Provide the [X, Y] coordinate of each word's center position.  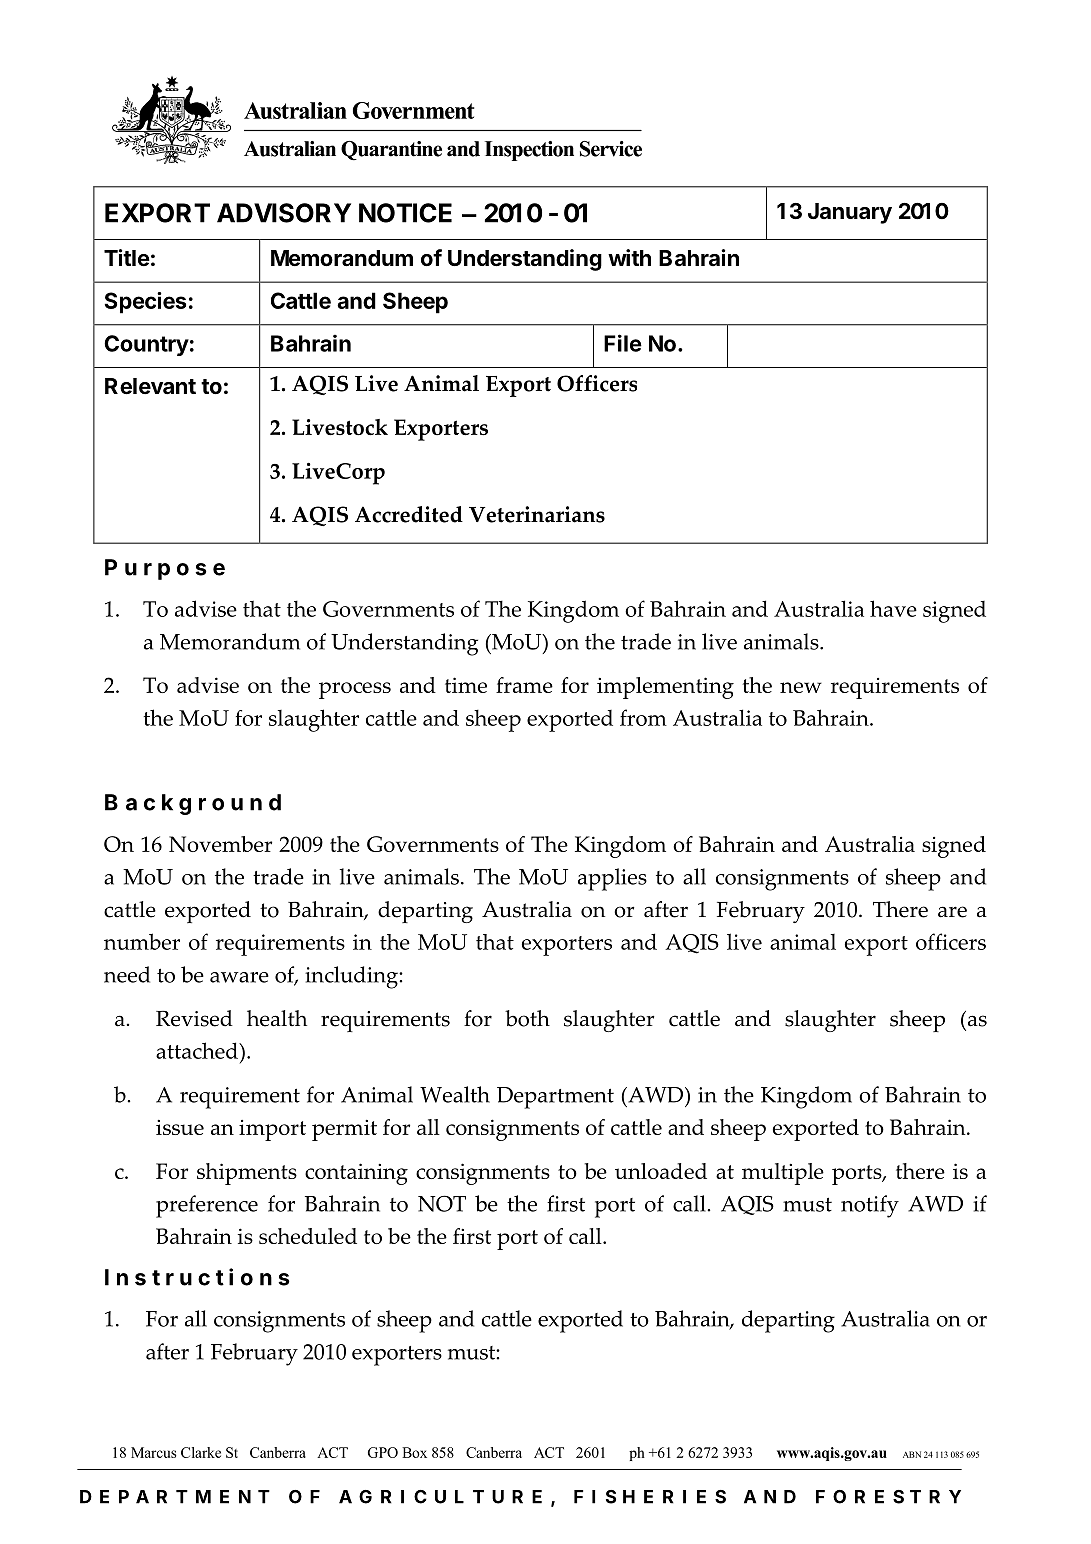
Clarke [201, 1452]
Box [414, 1452]
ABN [912, 1454]
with [629, 257]
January [850, 213]
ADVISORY [284, 213]
